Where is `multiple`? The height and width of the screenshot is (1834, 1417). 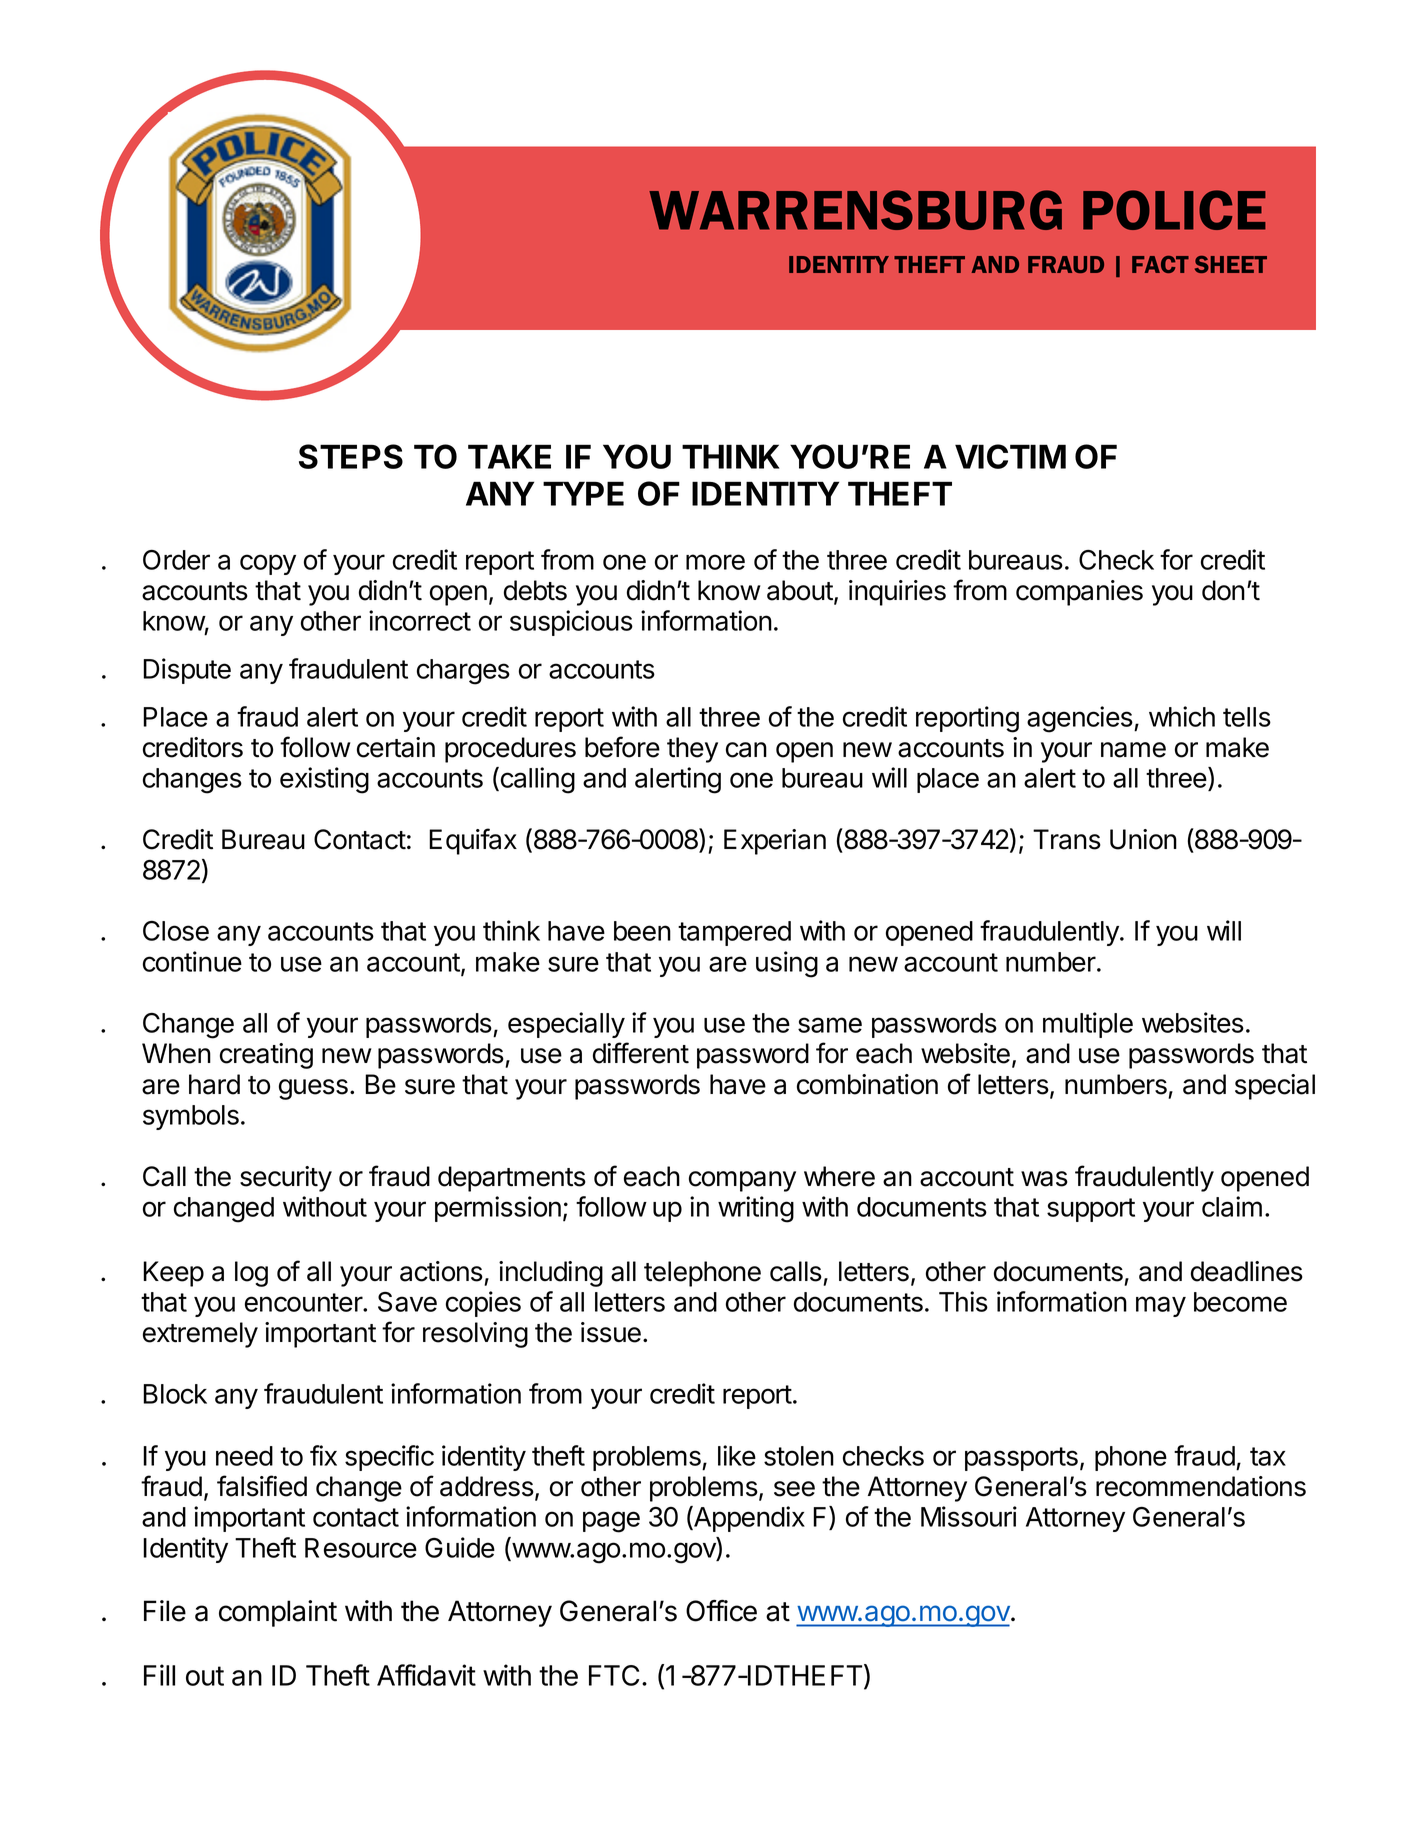 multiple is located at coordinates (1088, 1025).
